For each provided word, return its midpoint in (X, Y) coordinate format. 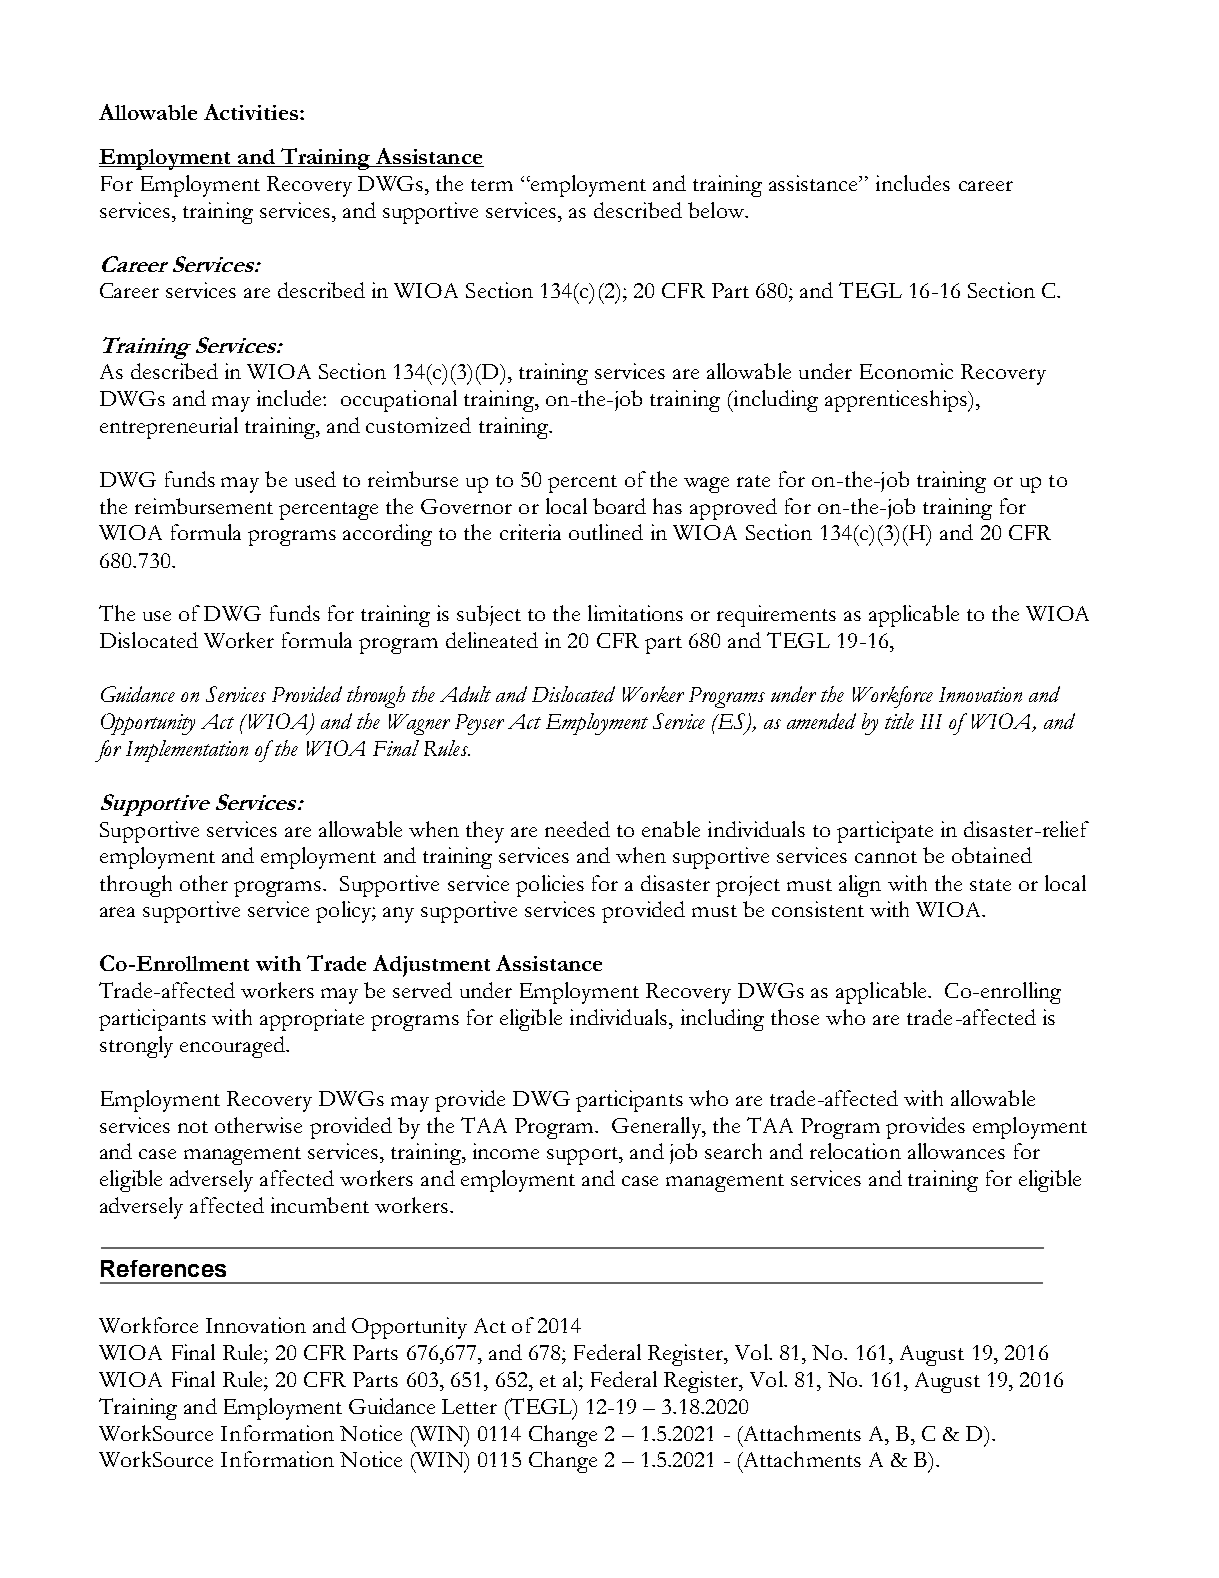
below (717, 210)
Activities (251, 112)
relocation (855, 1151)
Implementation (187, 751)
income (506, 1151)
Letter (469, 1406)
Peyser (479, 724)
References (163, 1268)
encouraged (233, 1047)
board (619, 506)
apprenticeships (897, 401)
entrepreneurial (169, 428)
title (899, 721)
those (795, 1017)
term (492, 185)
